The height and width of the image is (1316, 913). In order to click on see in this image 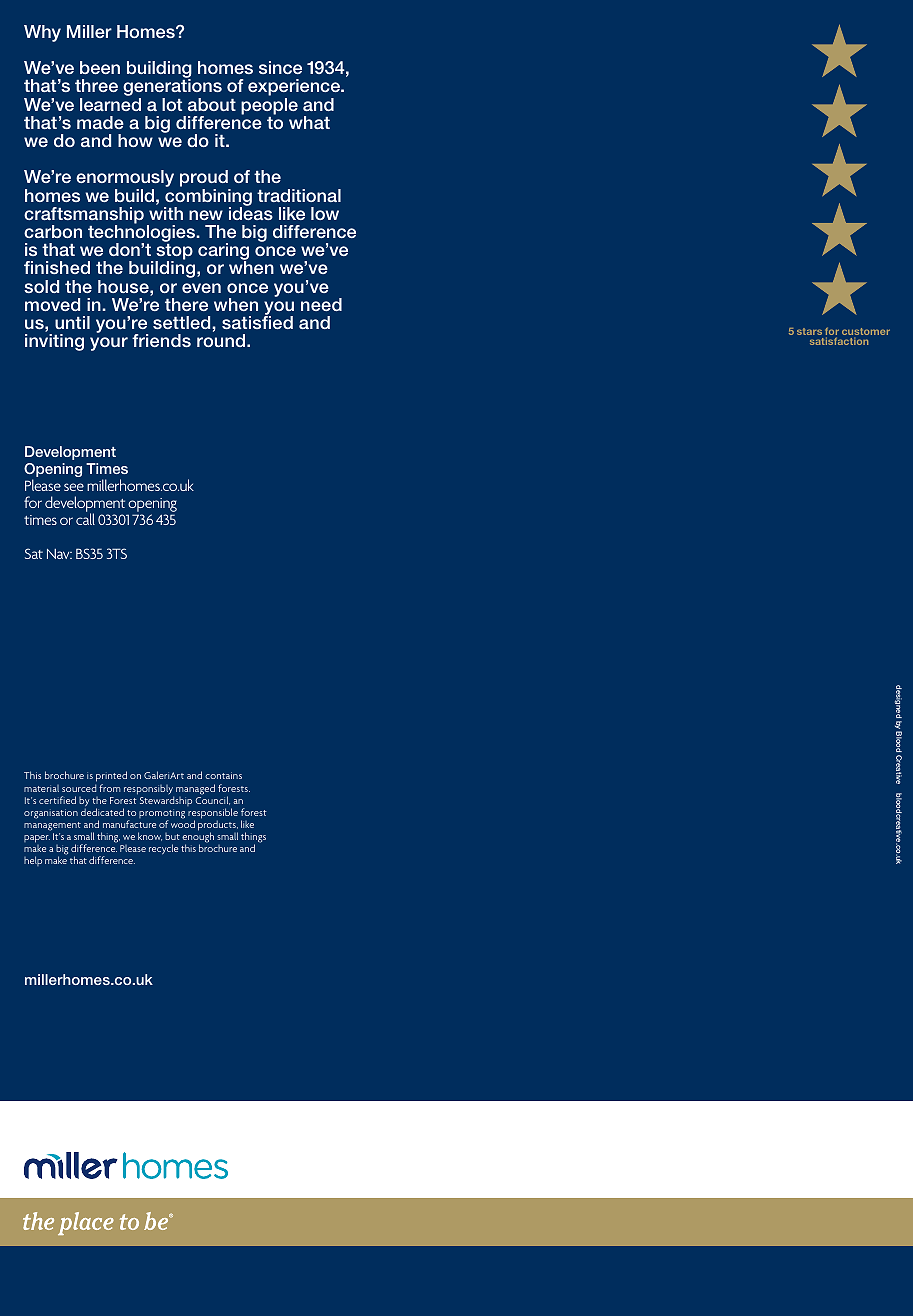, I will do `click(74, 487)`.
